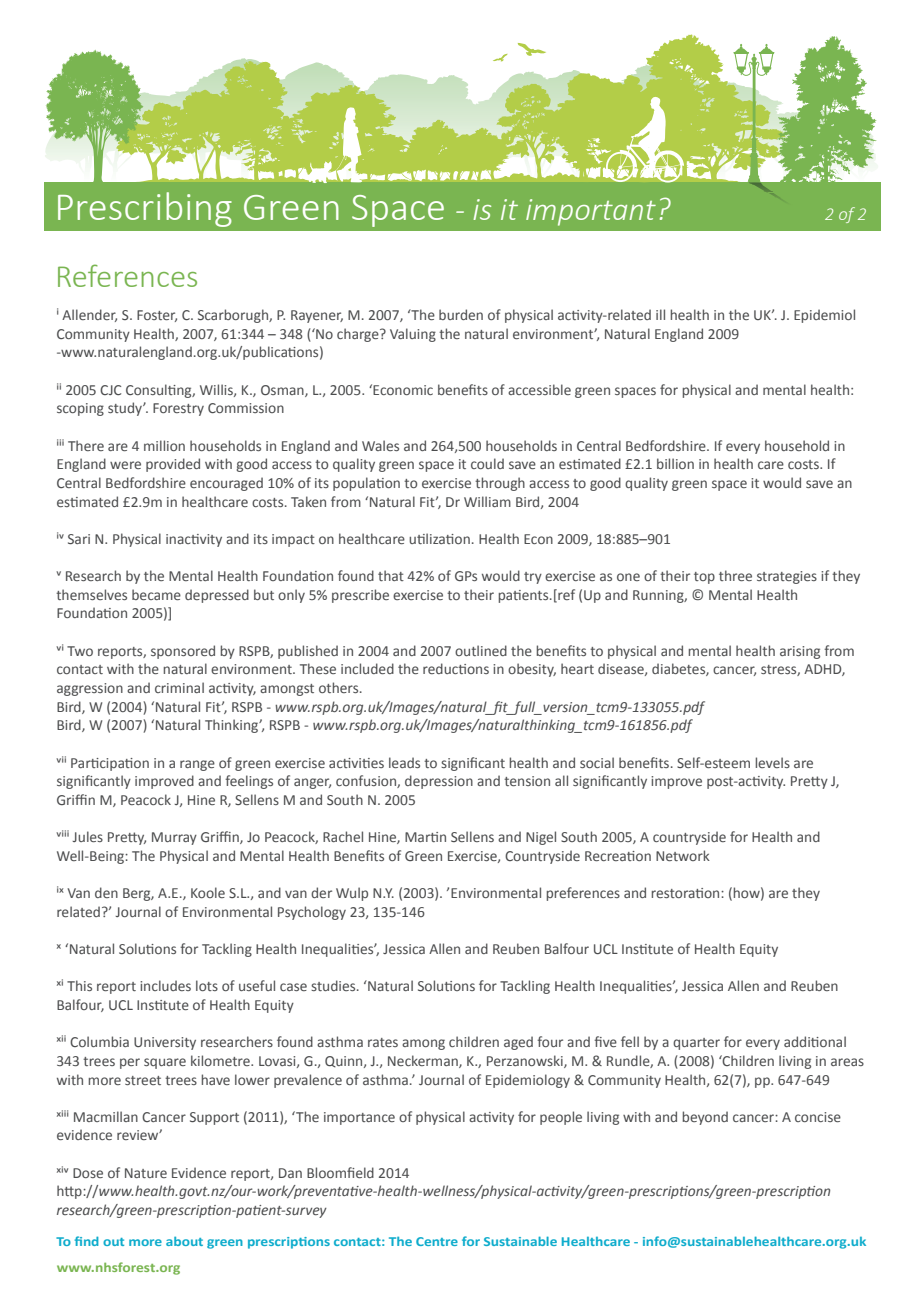  I want to click on about, so click(184, 1241).
